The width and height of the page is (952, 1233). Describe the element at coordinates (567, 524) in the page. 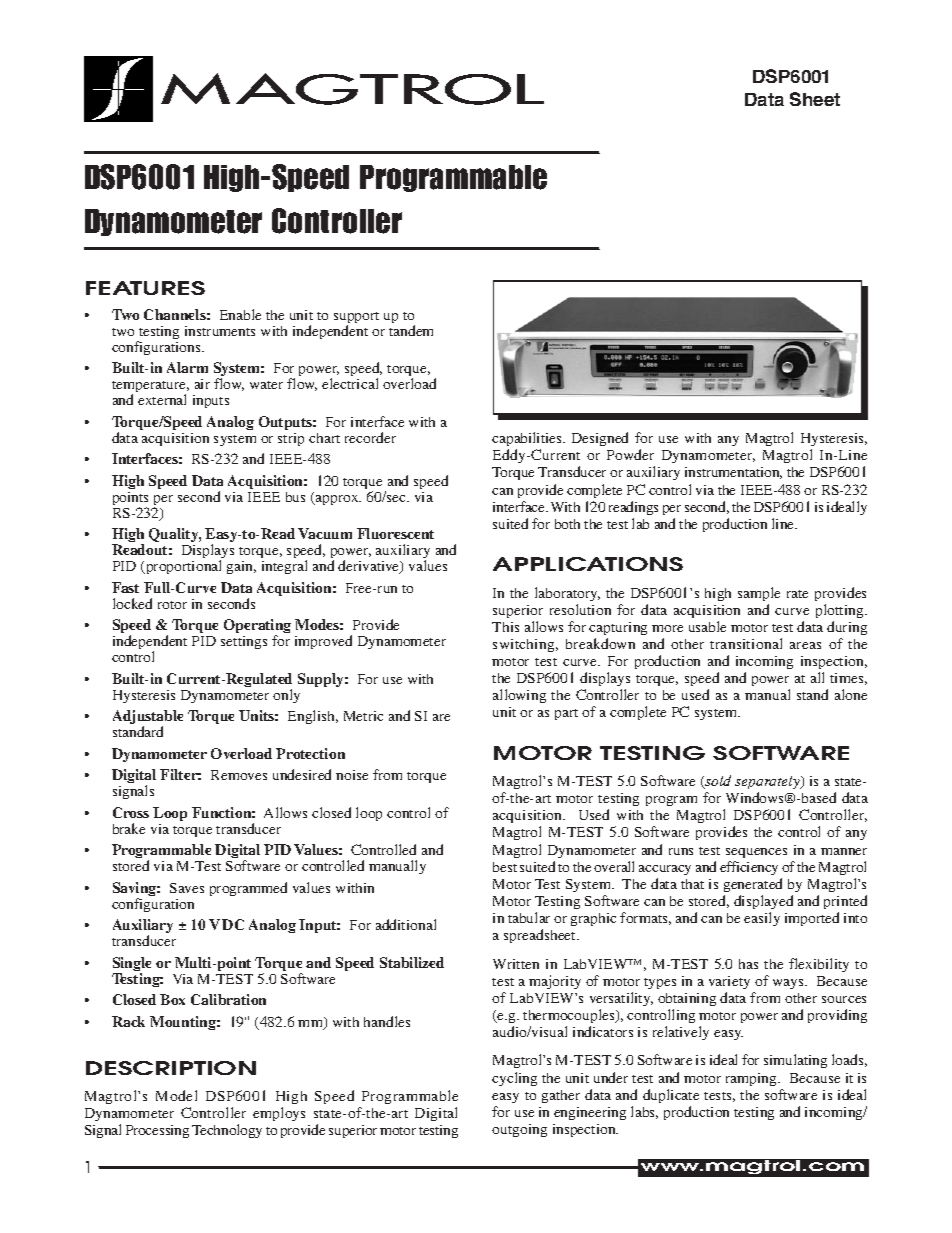

I see `both` at that location.
